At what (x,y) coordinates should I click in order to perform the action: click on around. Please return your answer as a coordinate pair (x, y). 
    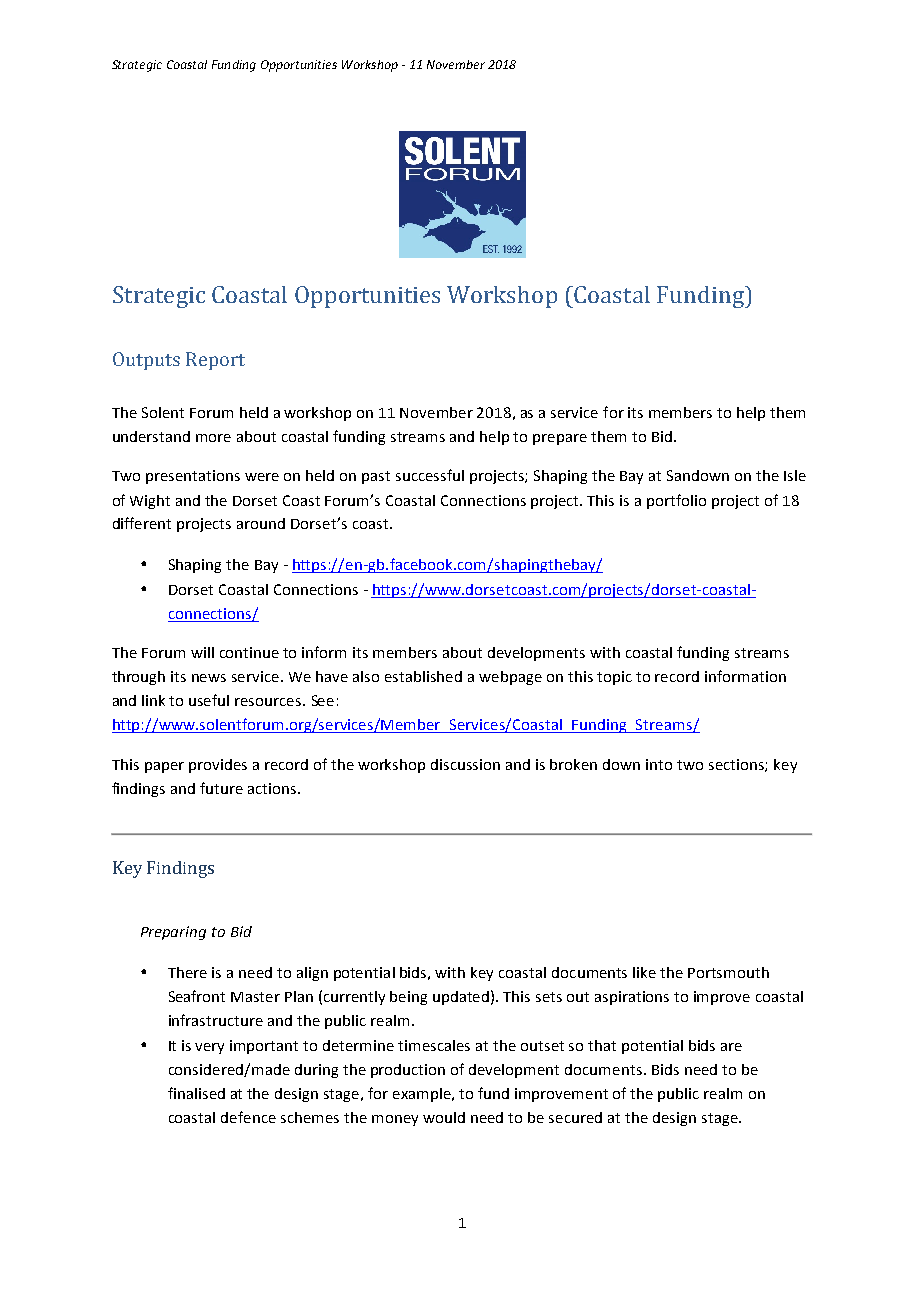
    Looking at the image, I should click on (261, 523).
